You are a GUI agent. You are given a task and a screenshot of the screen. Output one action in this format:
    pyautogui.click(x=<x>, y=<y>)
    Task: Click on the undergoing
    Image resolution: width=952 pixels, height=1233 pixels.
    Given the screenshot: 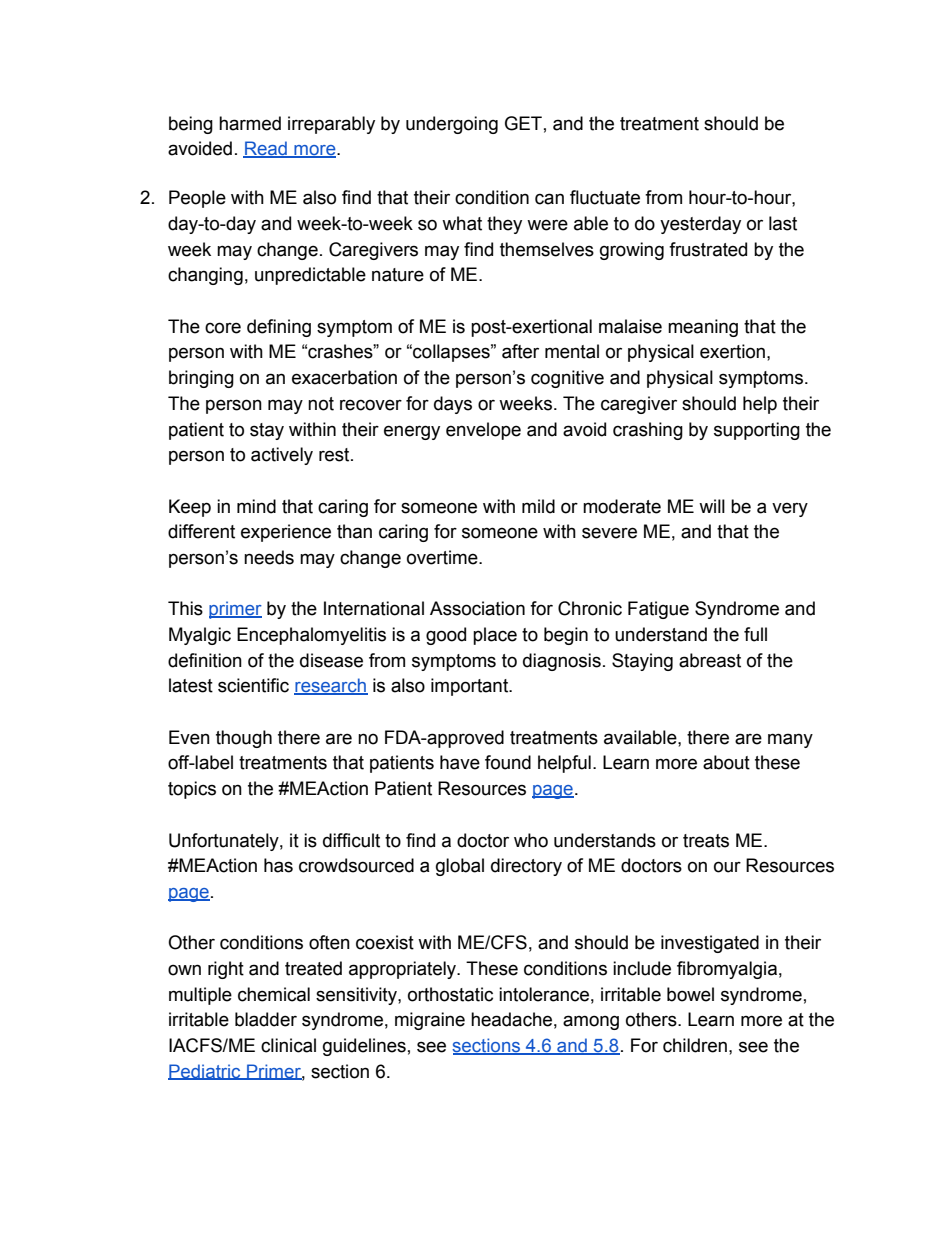 What is the action you would take?
    pyautogui.click(x=452, y=125)
